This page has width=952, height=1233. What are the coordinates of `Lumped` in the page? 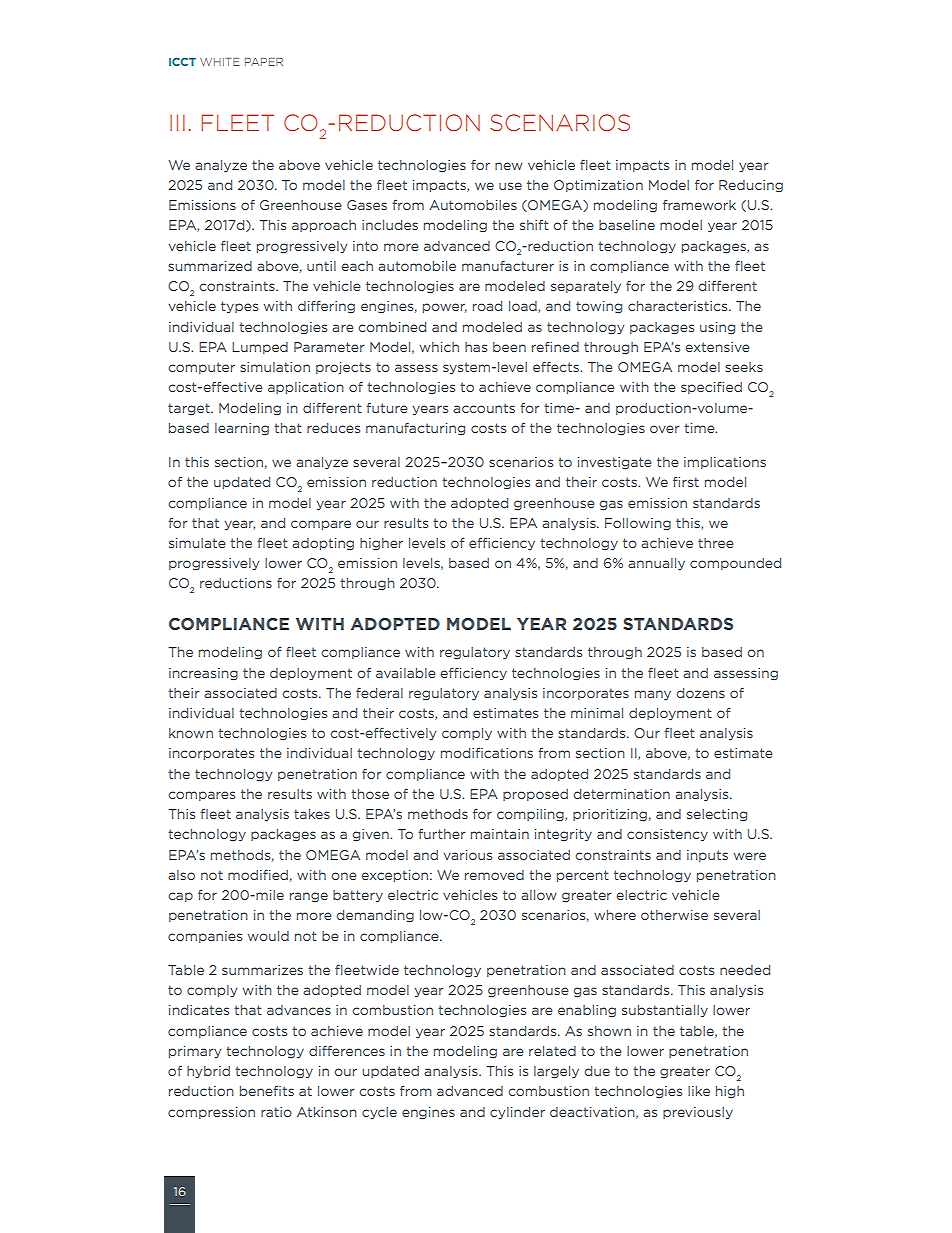 It's located at (260, 348).
